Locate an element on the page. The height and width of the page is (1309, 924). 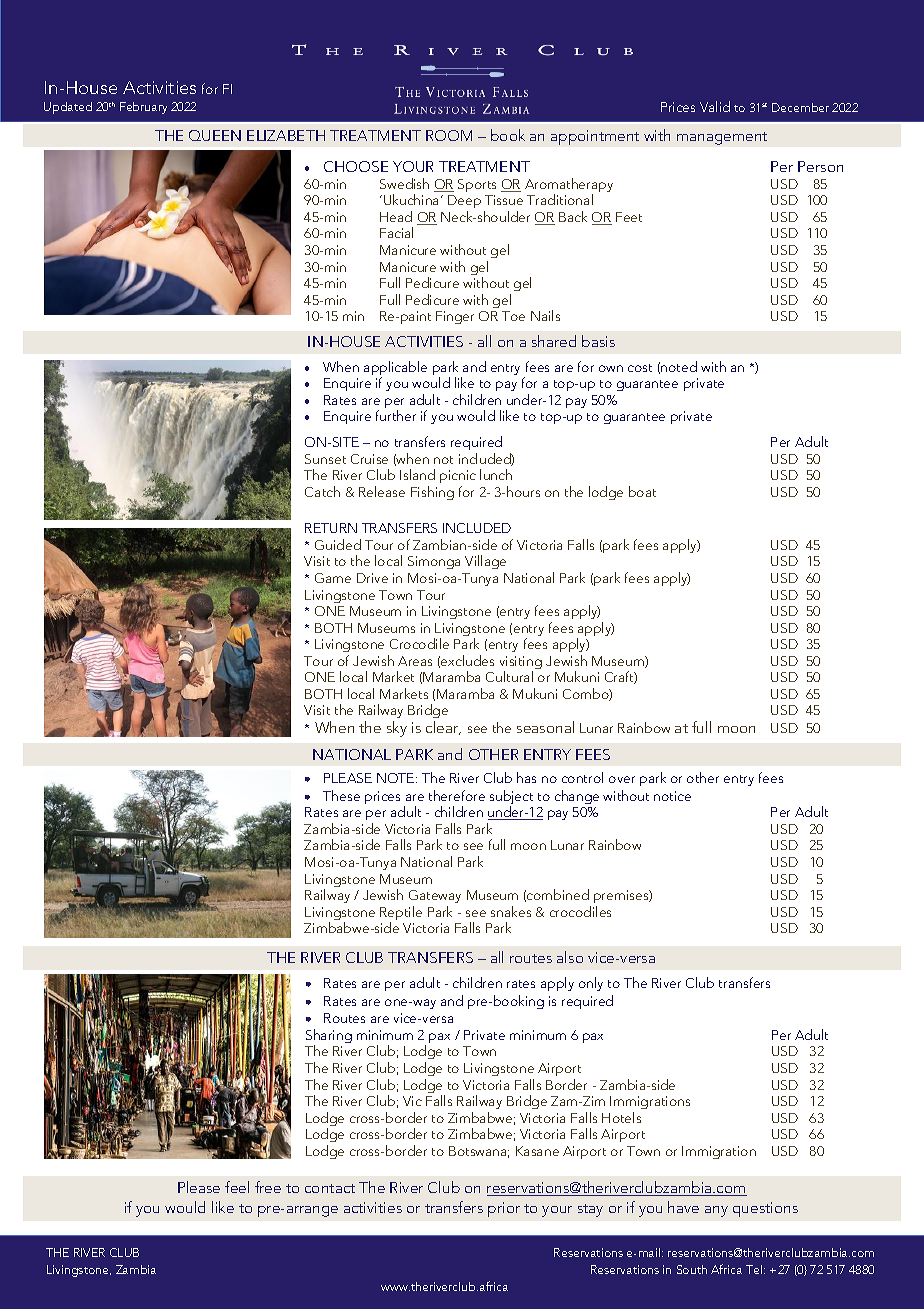
Fishing is located at coordinates (432, 493).
